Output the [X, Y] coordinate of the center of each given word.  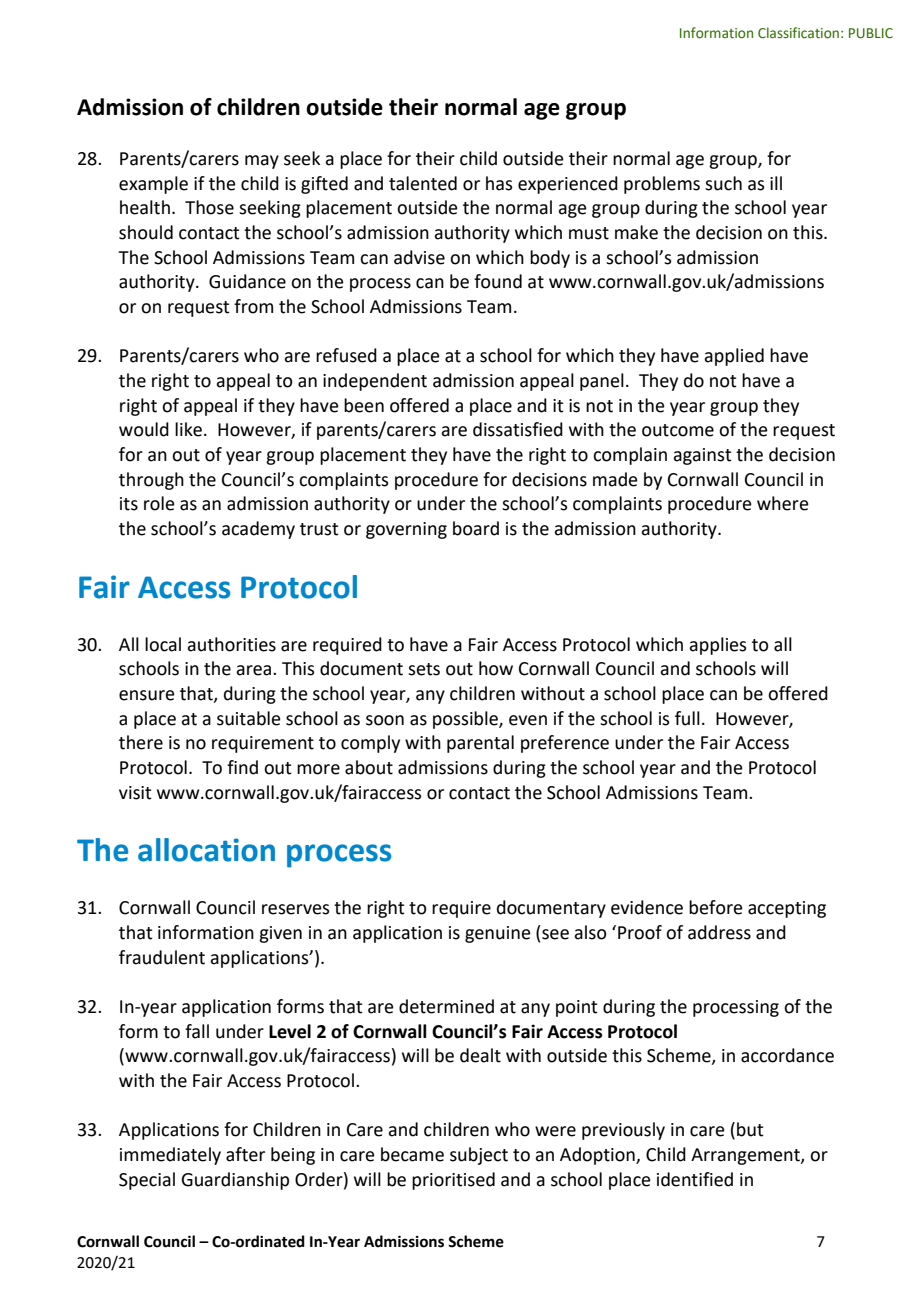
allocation [206, 850]
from [253, 306]
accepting [787, 909]
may [262, 162]
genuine [498, 934]
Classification [798, 33]
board [476, 528]
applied [734, 357]
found [498, 281]
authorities [231, 644]
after [245, 1154]
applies [718, 646]
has [499, 183]
